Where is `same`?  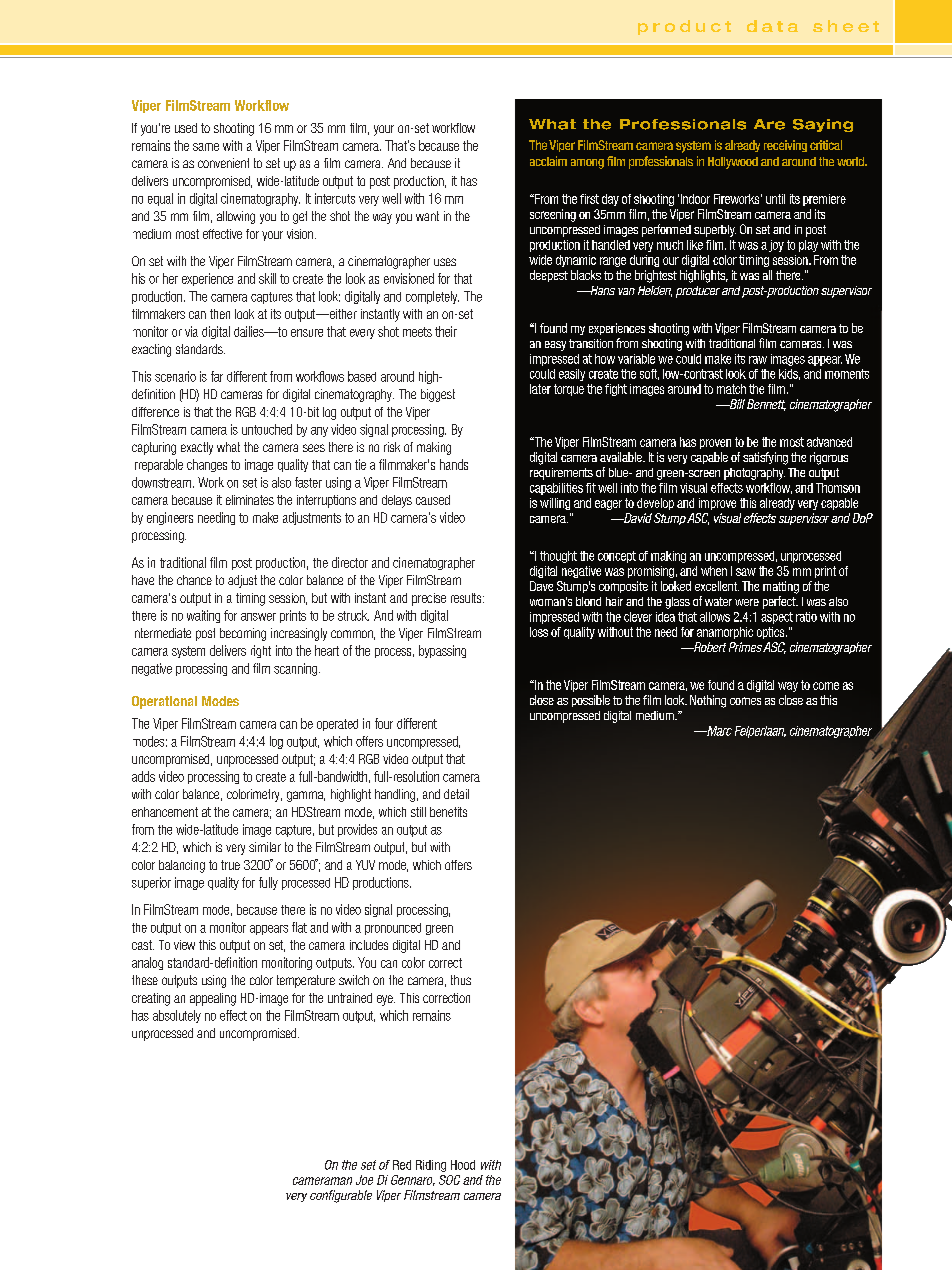
same is located at coordinates (206, 147).
